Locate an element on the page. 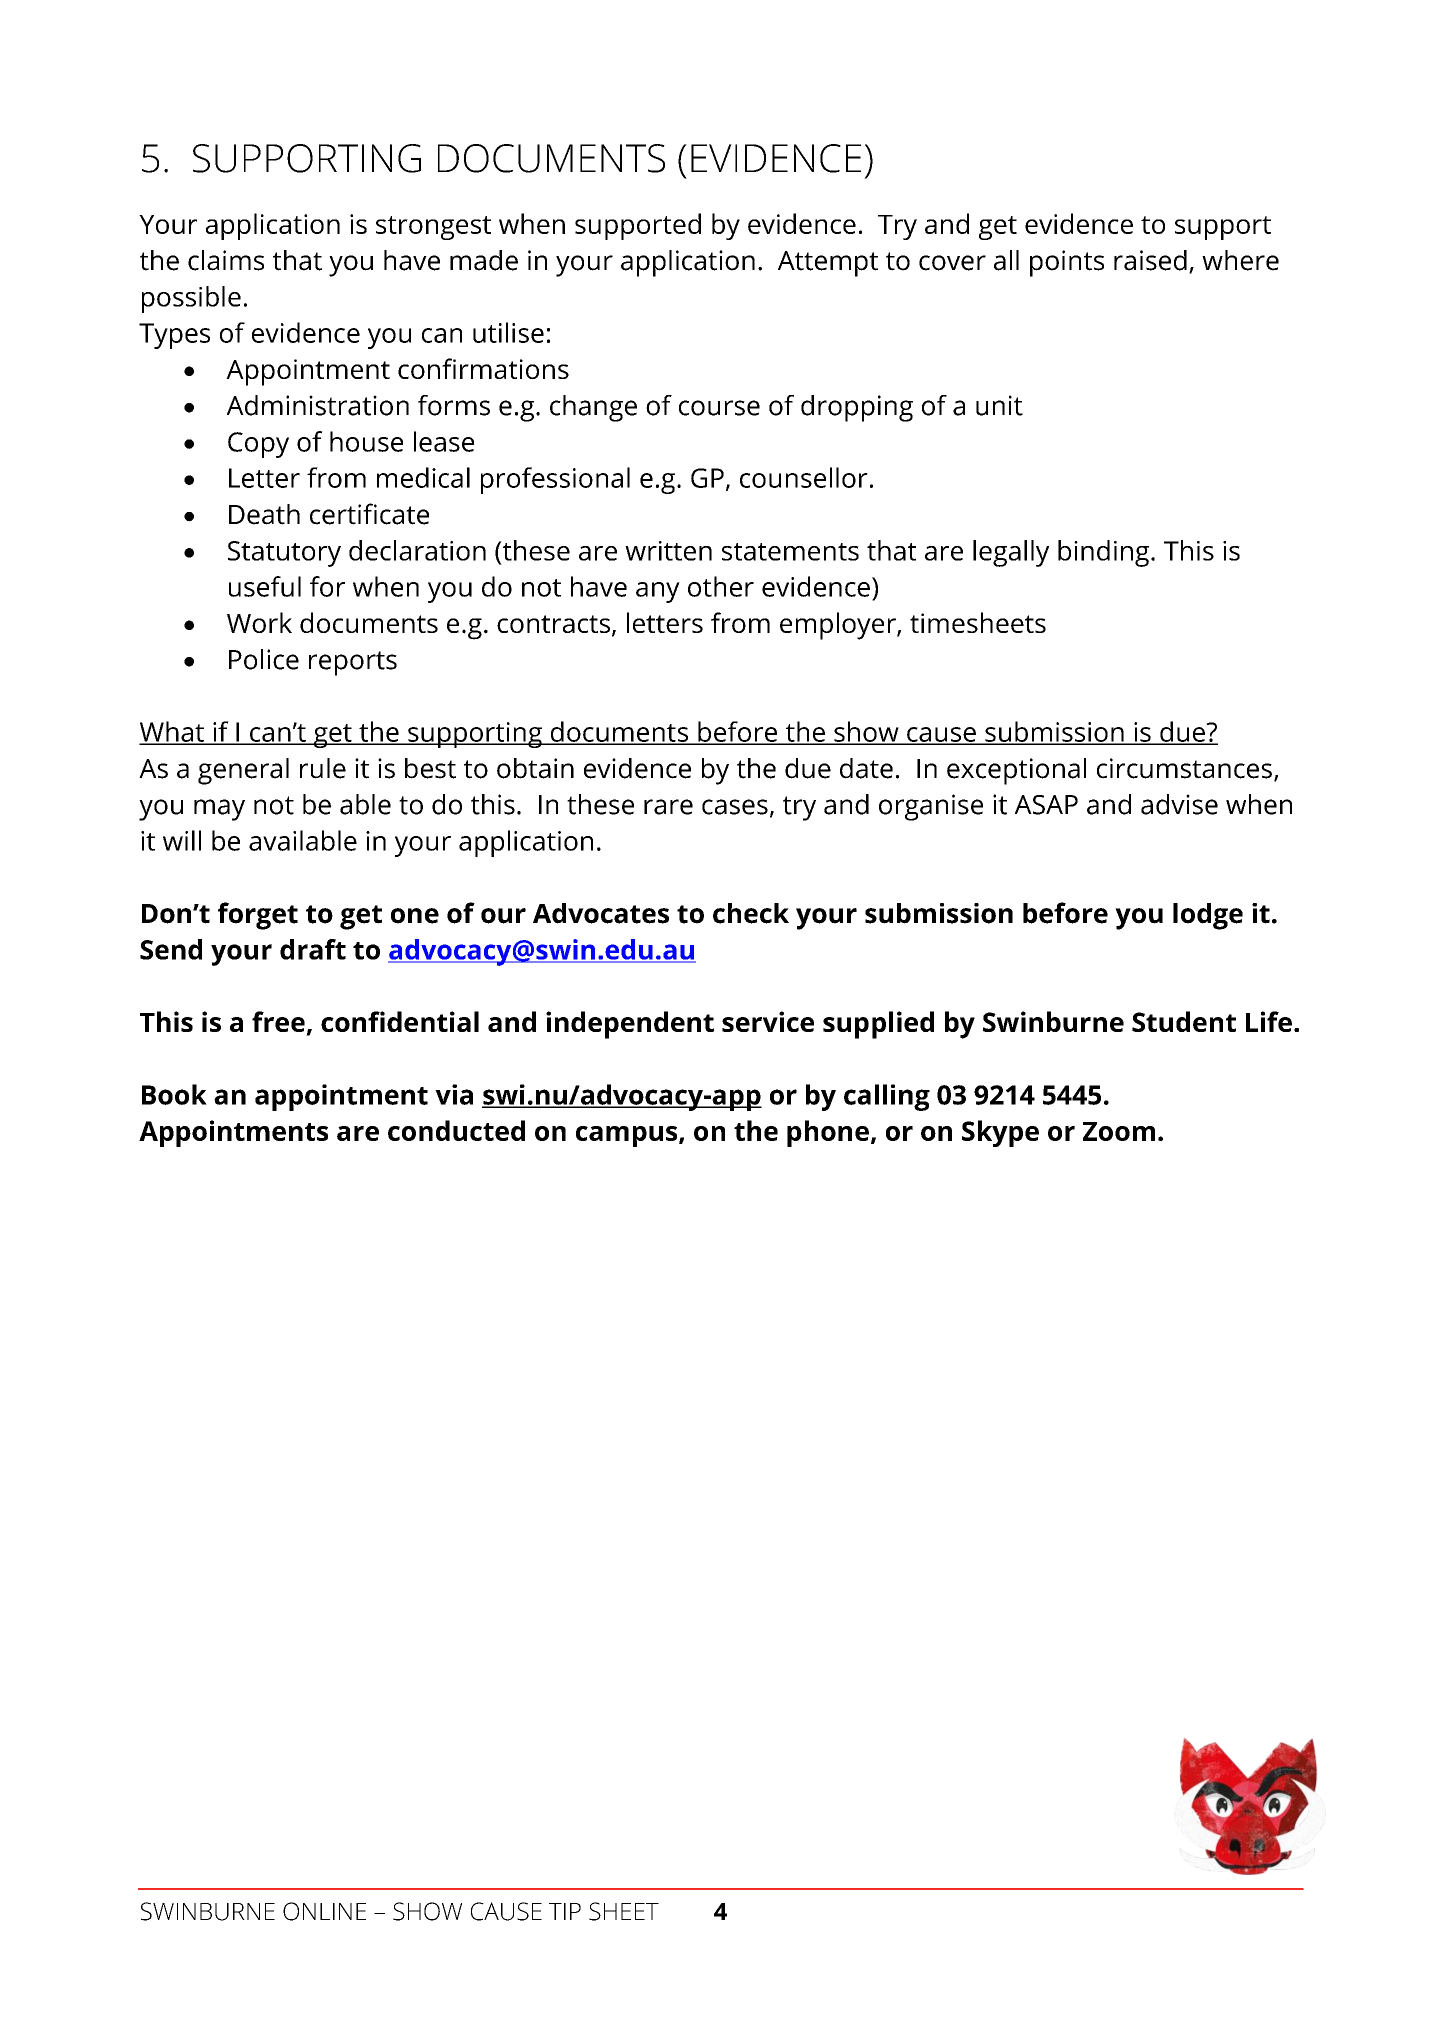 Image resolution: width=1441 pixels, height=2039 pixels. Attempt is located at coordinates (828, 264).
